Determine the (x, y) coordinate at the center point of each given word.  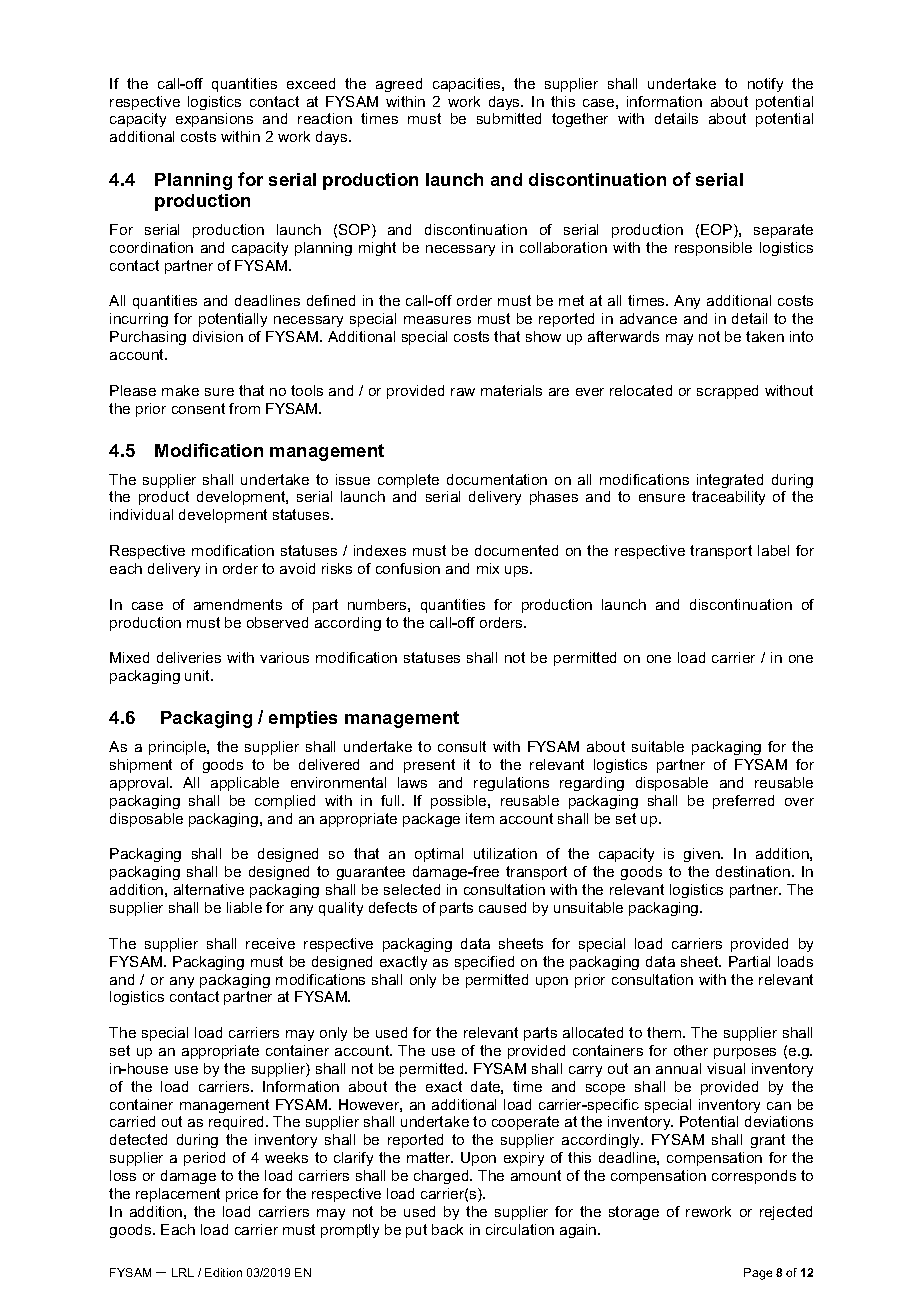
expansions (214, 120)
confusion (408, 568)
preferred (743, 802)
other (691, 1050)
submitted (509, 118)
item (480, 818)
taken (765, 336)
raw (463, 392)
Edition (223, 1272)
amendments (238, 604)
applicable (245, 784)
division (218, 336)
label (773, 550)
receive (270, 943)
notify (765, 85)
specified (484, 963)
